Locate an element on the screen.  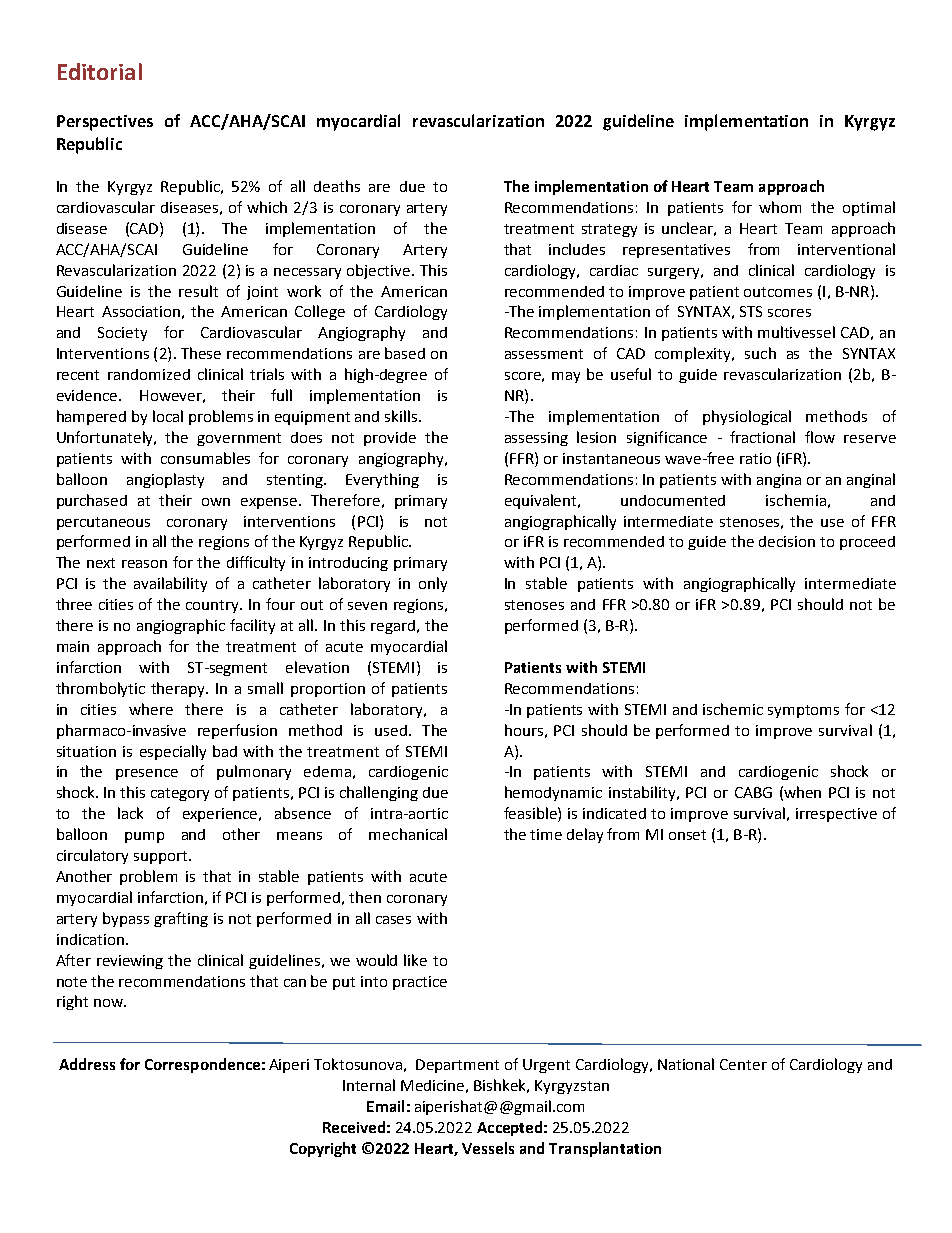
decision is located at coordinates (787, 541).
